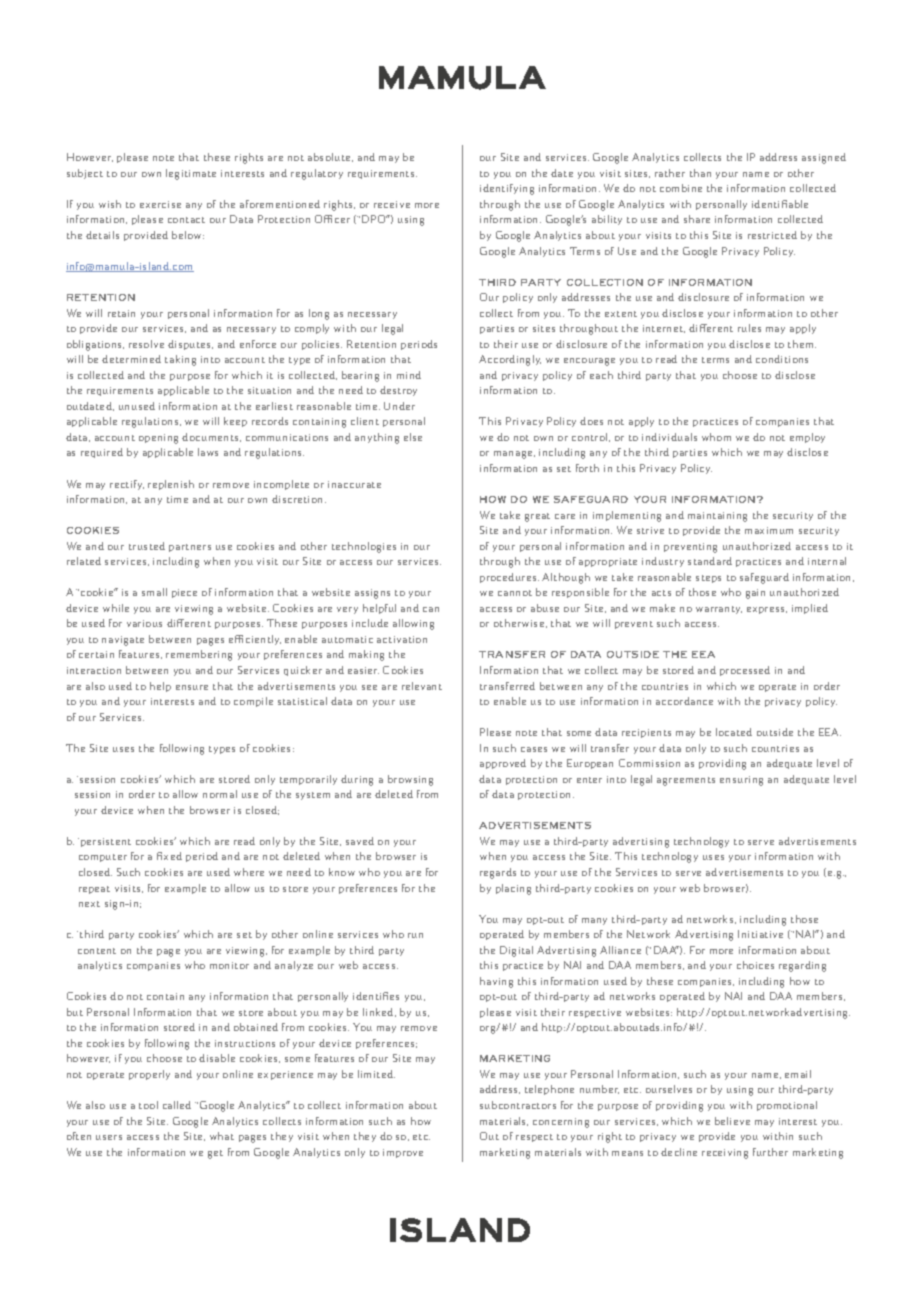 This document has width=924, height=1308. What do you see at coordinates (760, 934) in the document?
I see `Initiative` at bounding box center [760, 934].
